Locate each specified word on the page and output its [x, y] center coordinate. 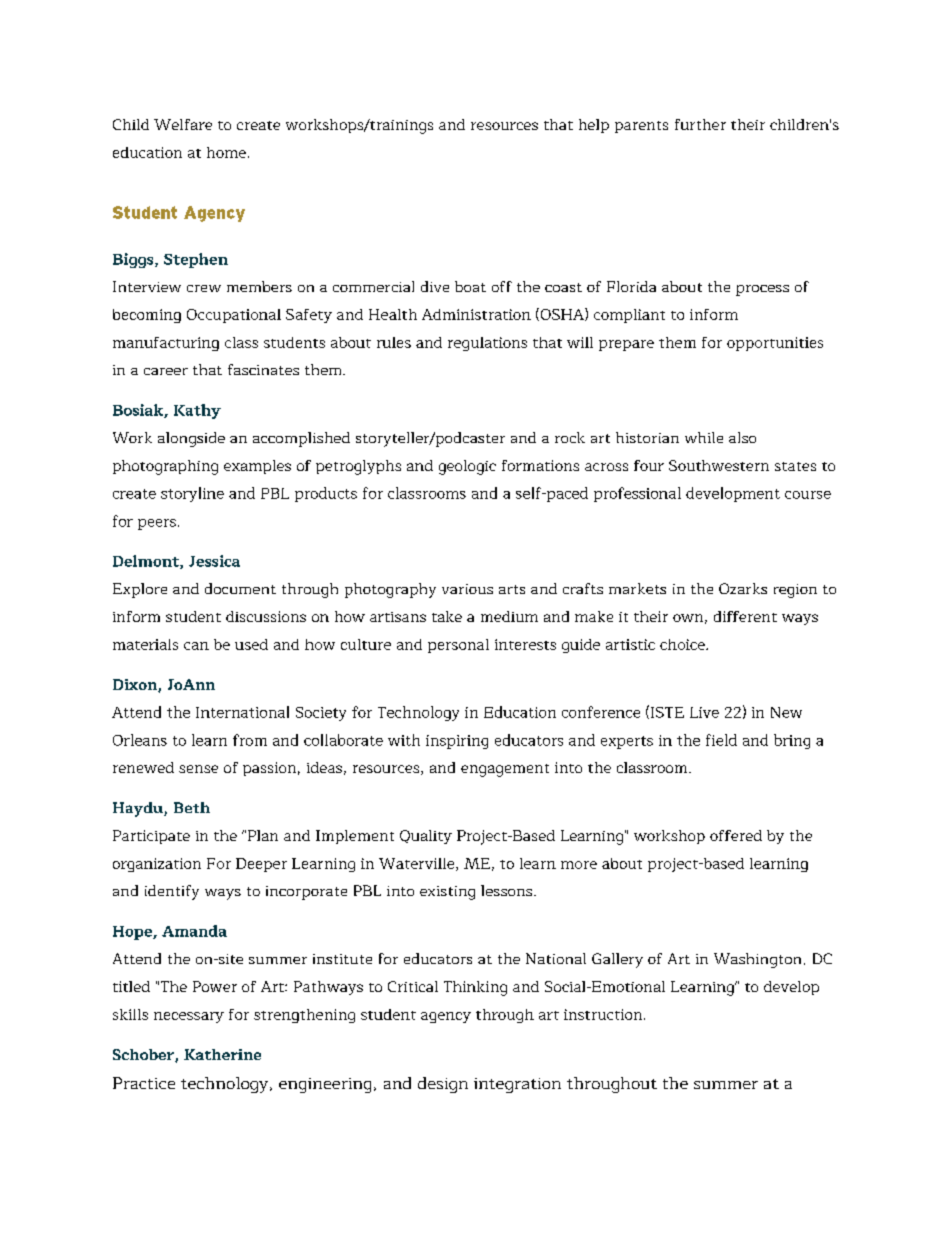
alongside [191, 439]
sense [198, 769]
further [700, 124]
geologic [467, 467]
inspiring [457, 742]
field [721, 740]
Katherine [222, 1054]
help [594, 126]
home [226, 152]
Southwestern [719, 465]
